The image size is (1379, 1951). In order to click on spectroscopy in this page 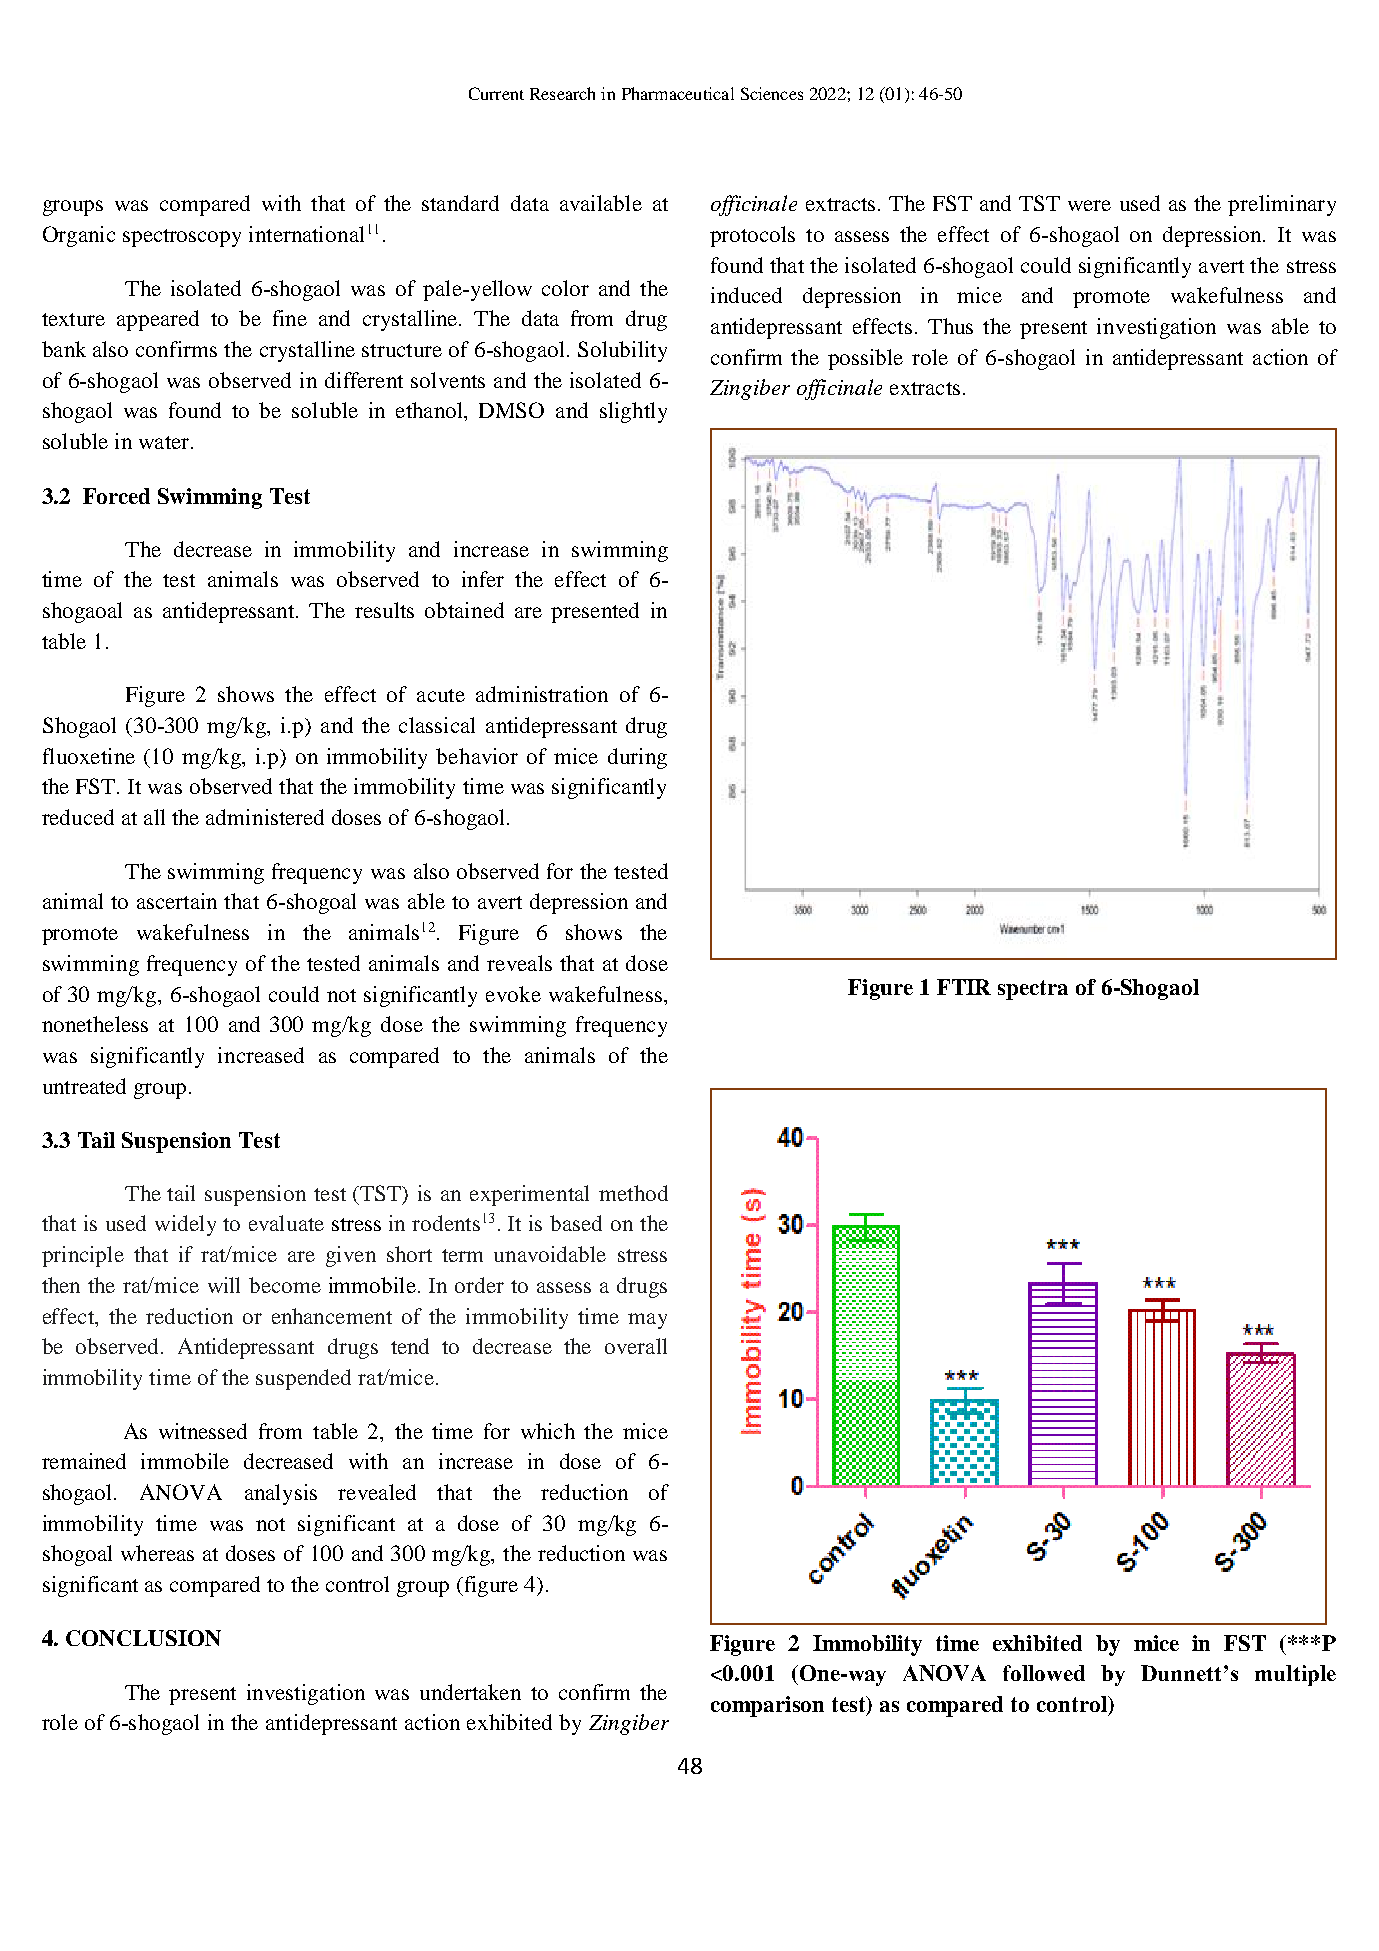, I will do `click(182, 238)`.
